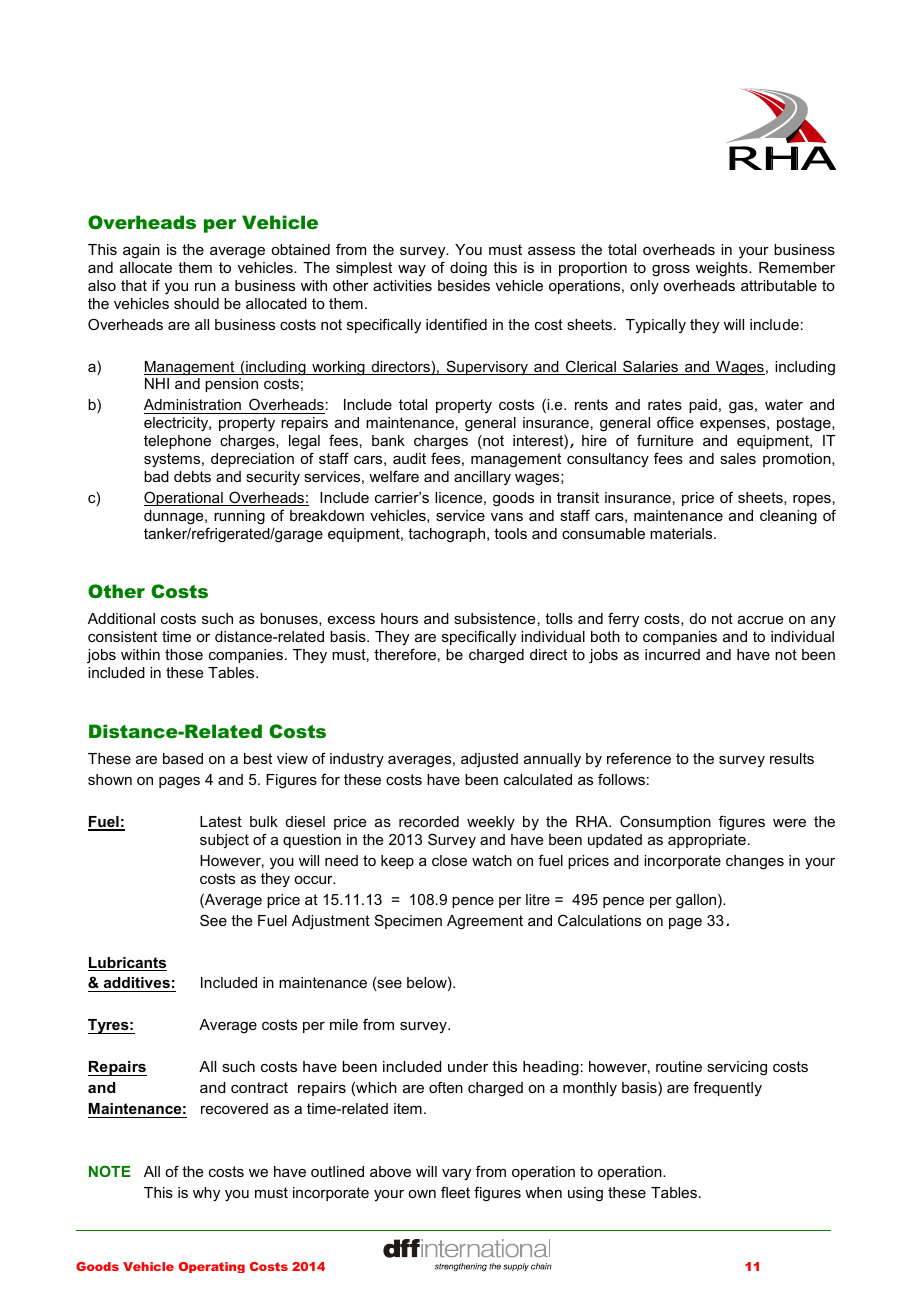 This document has width=924, height=1308. I want to click on cleaning, so click(788, 517).
